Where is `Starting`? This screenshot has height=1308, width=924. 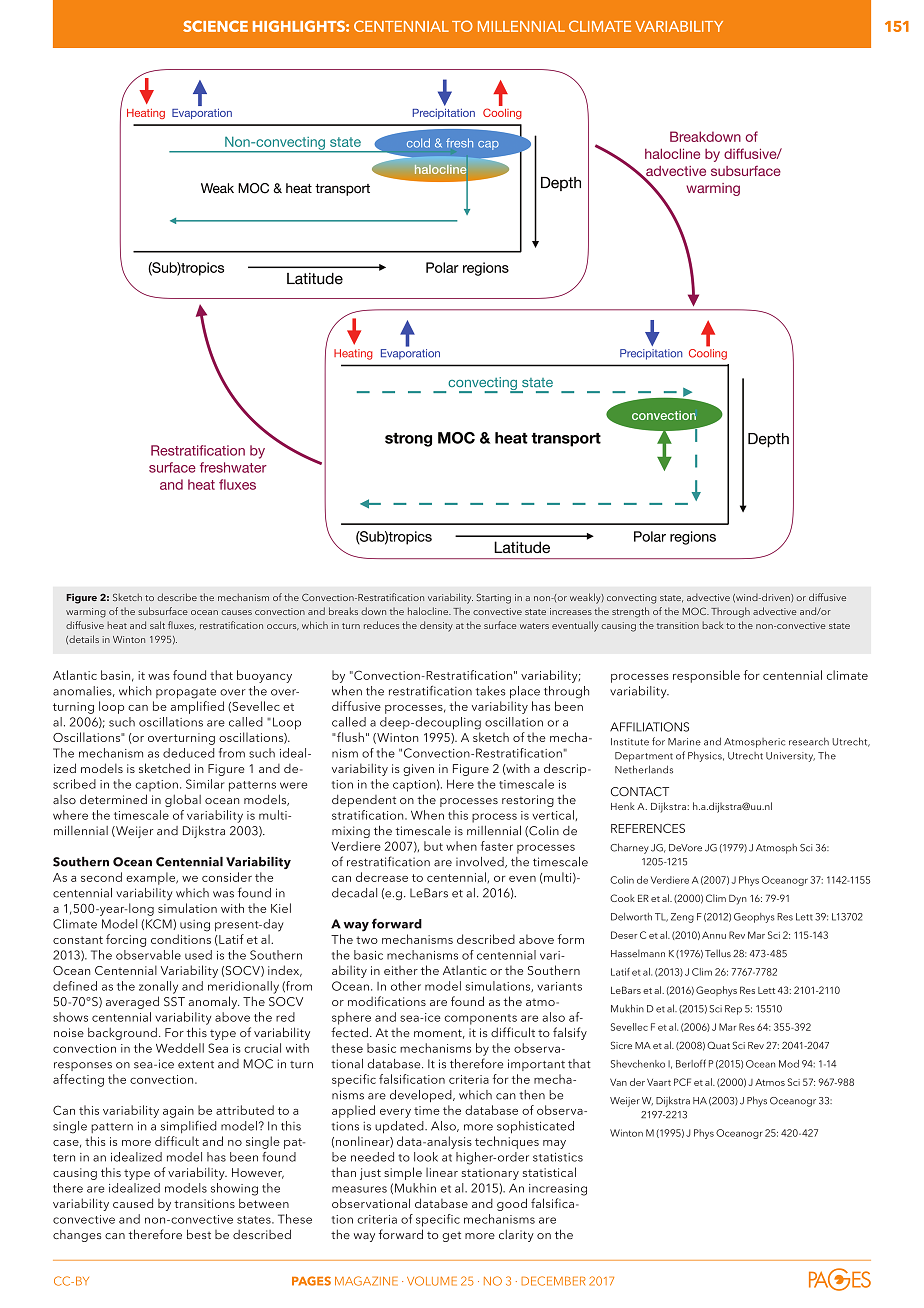
Starting is located at coordinates (493, 599).
